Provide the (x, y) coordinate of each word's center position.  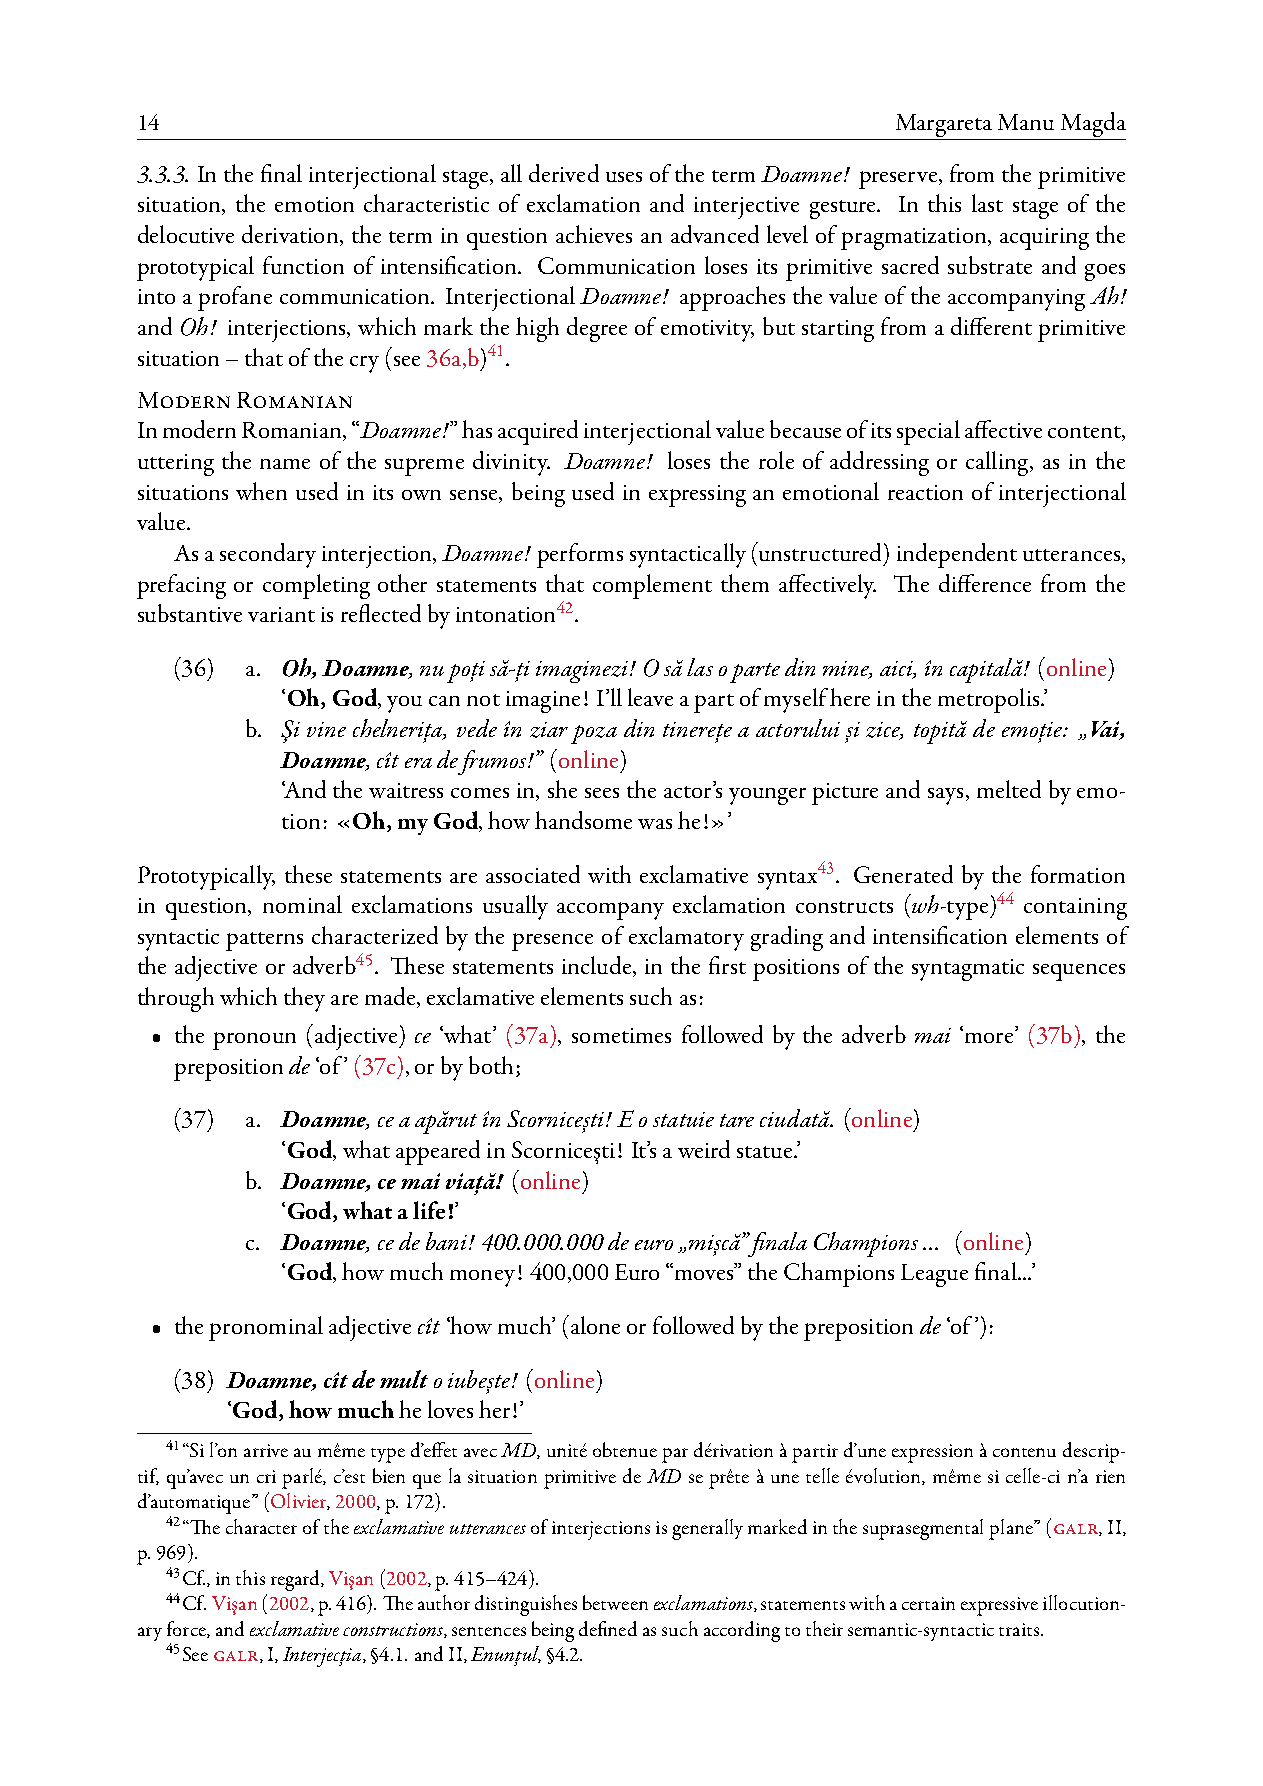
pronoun (254, 1041)
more (987, 1036)
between (615, 1602)
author (444, 1602)
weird (704, 1149)
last (987, 203)
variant (281, 614)
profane (235, 298)
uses (624, 177)
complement (652, 586)
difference (985, 583)
